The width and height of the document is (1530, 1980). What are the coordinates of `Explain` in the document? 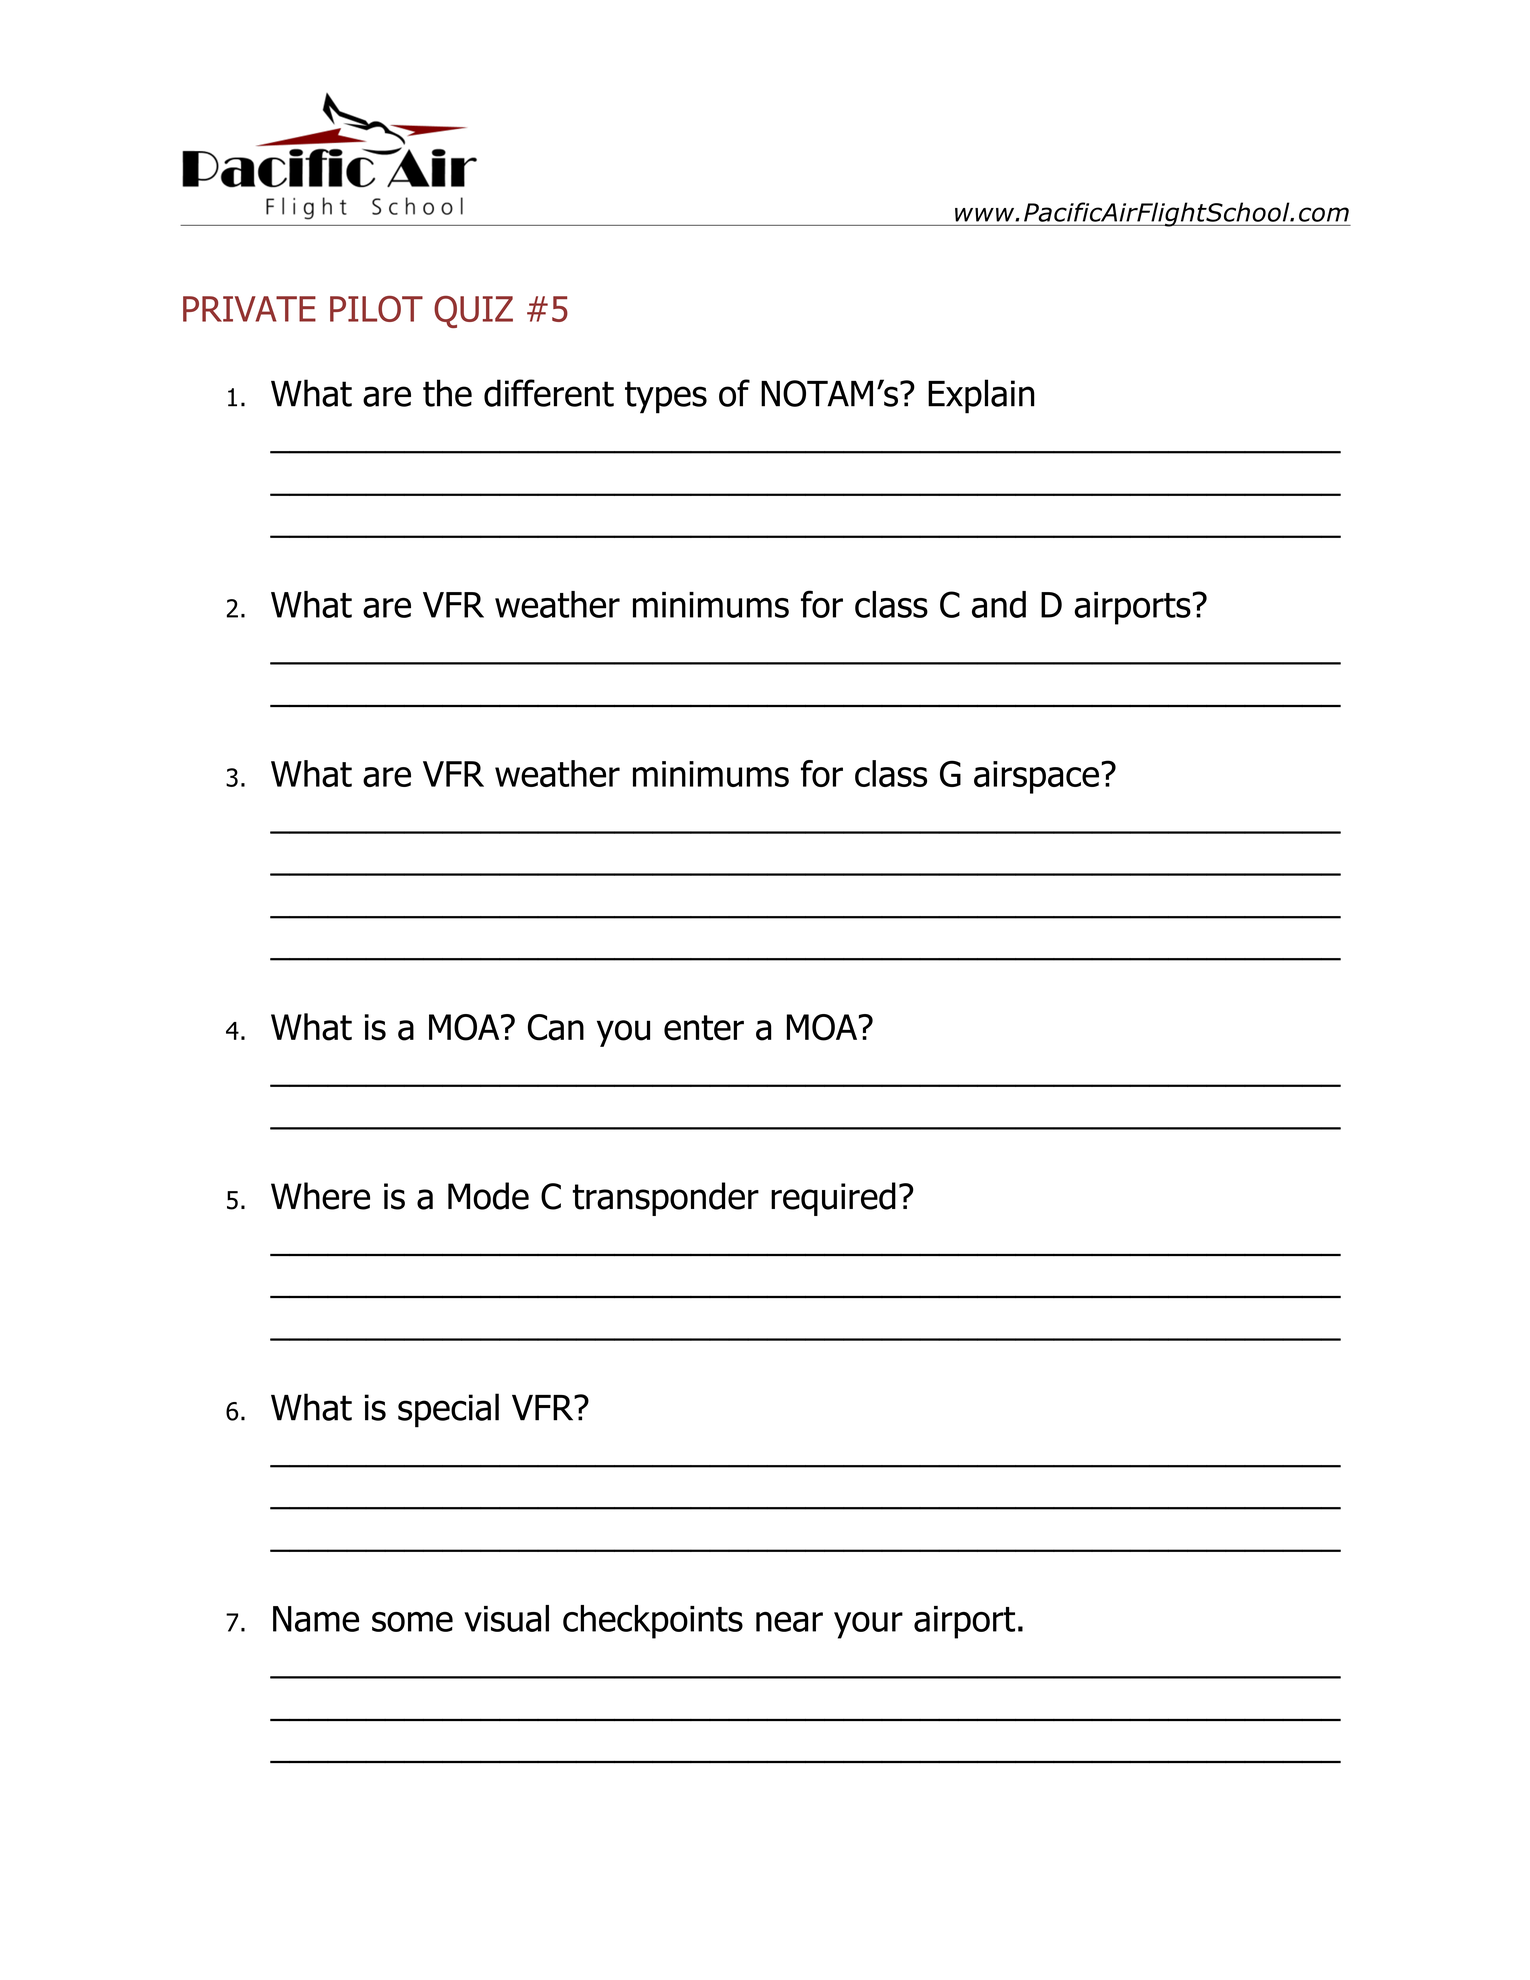 It's located at (981, 396).
